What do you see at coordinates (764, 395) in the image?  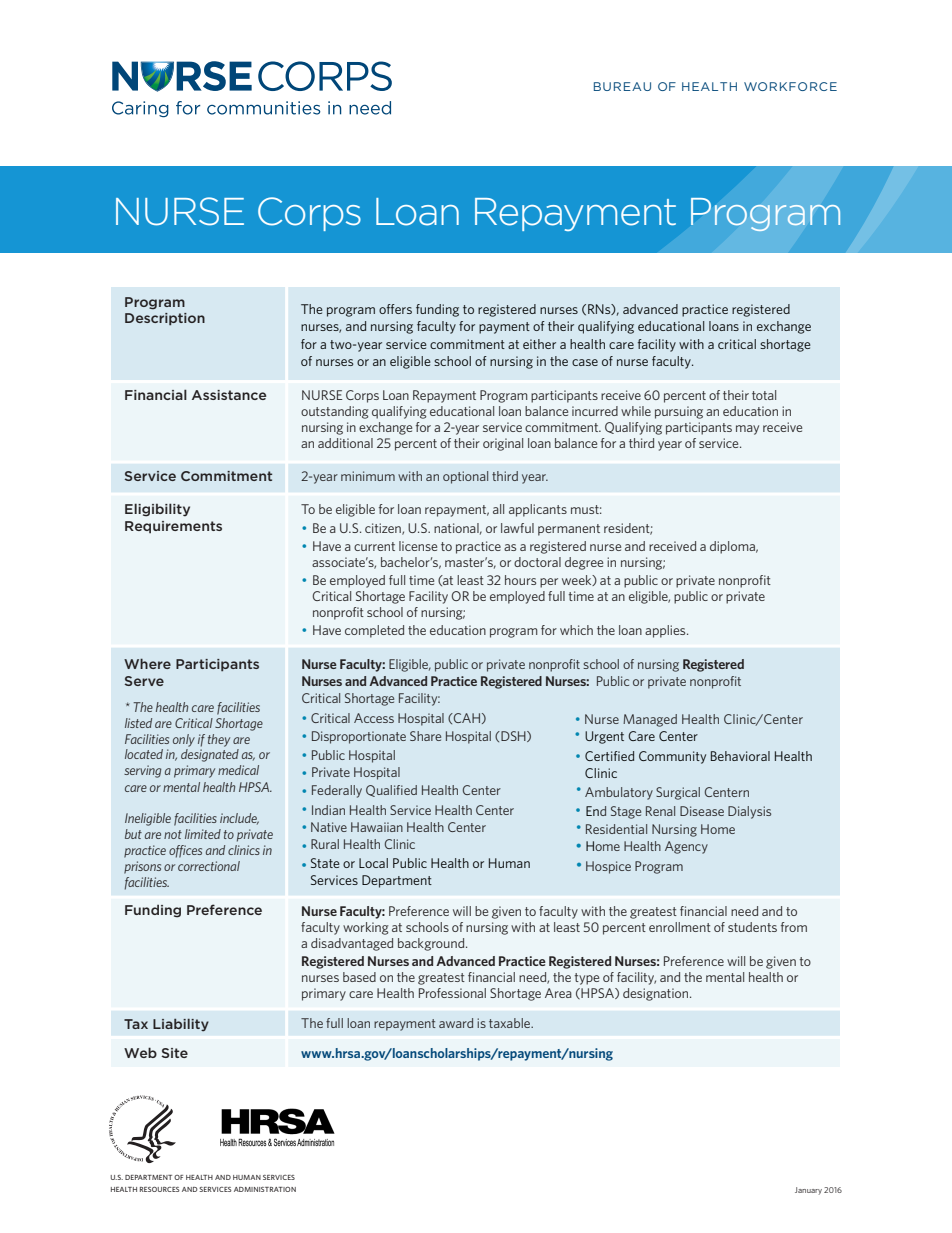 I see `total` at bounding box center [764, 395].
